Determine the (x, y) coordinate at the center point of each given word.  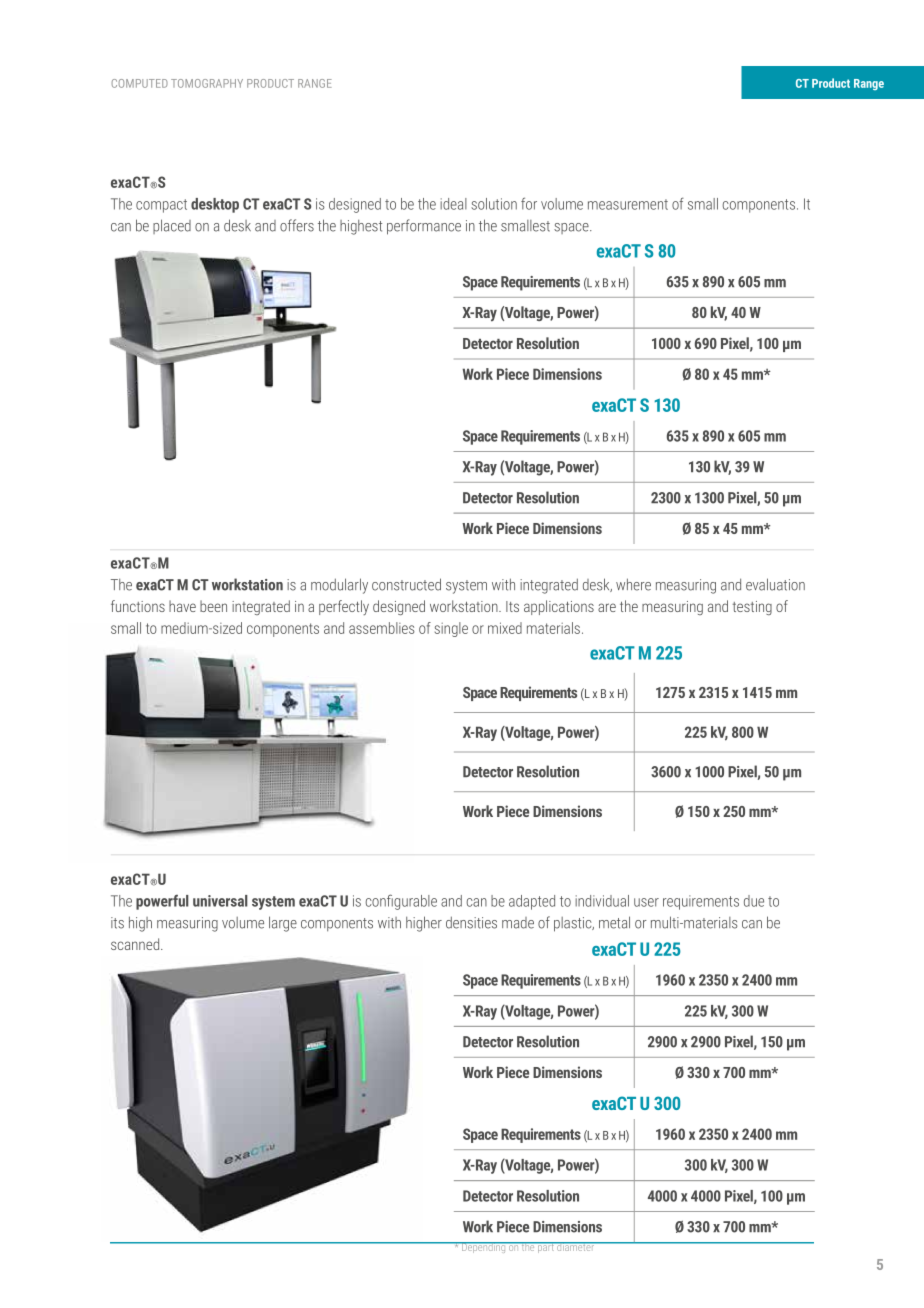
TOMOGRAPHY (207, 83)
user (646, 902)
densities (471, 922)
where (633, 584)
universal (220, 901)
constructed (406, 584)
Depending (484, 1247)
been (213, 606)
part (546, 1247)
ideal (453, 204)
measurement (628, 204)
